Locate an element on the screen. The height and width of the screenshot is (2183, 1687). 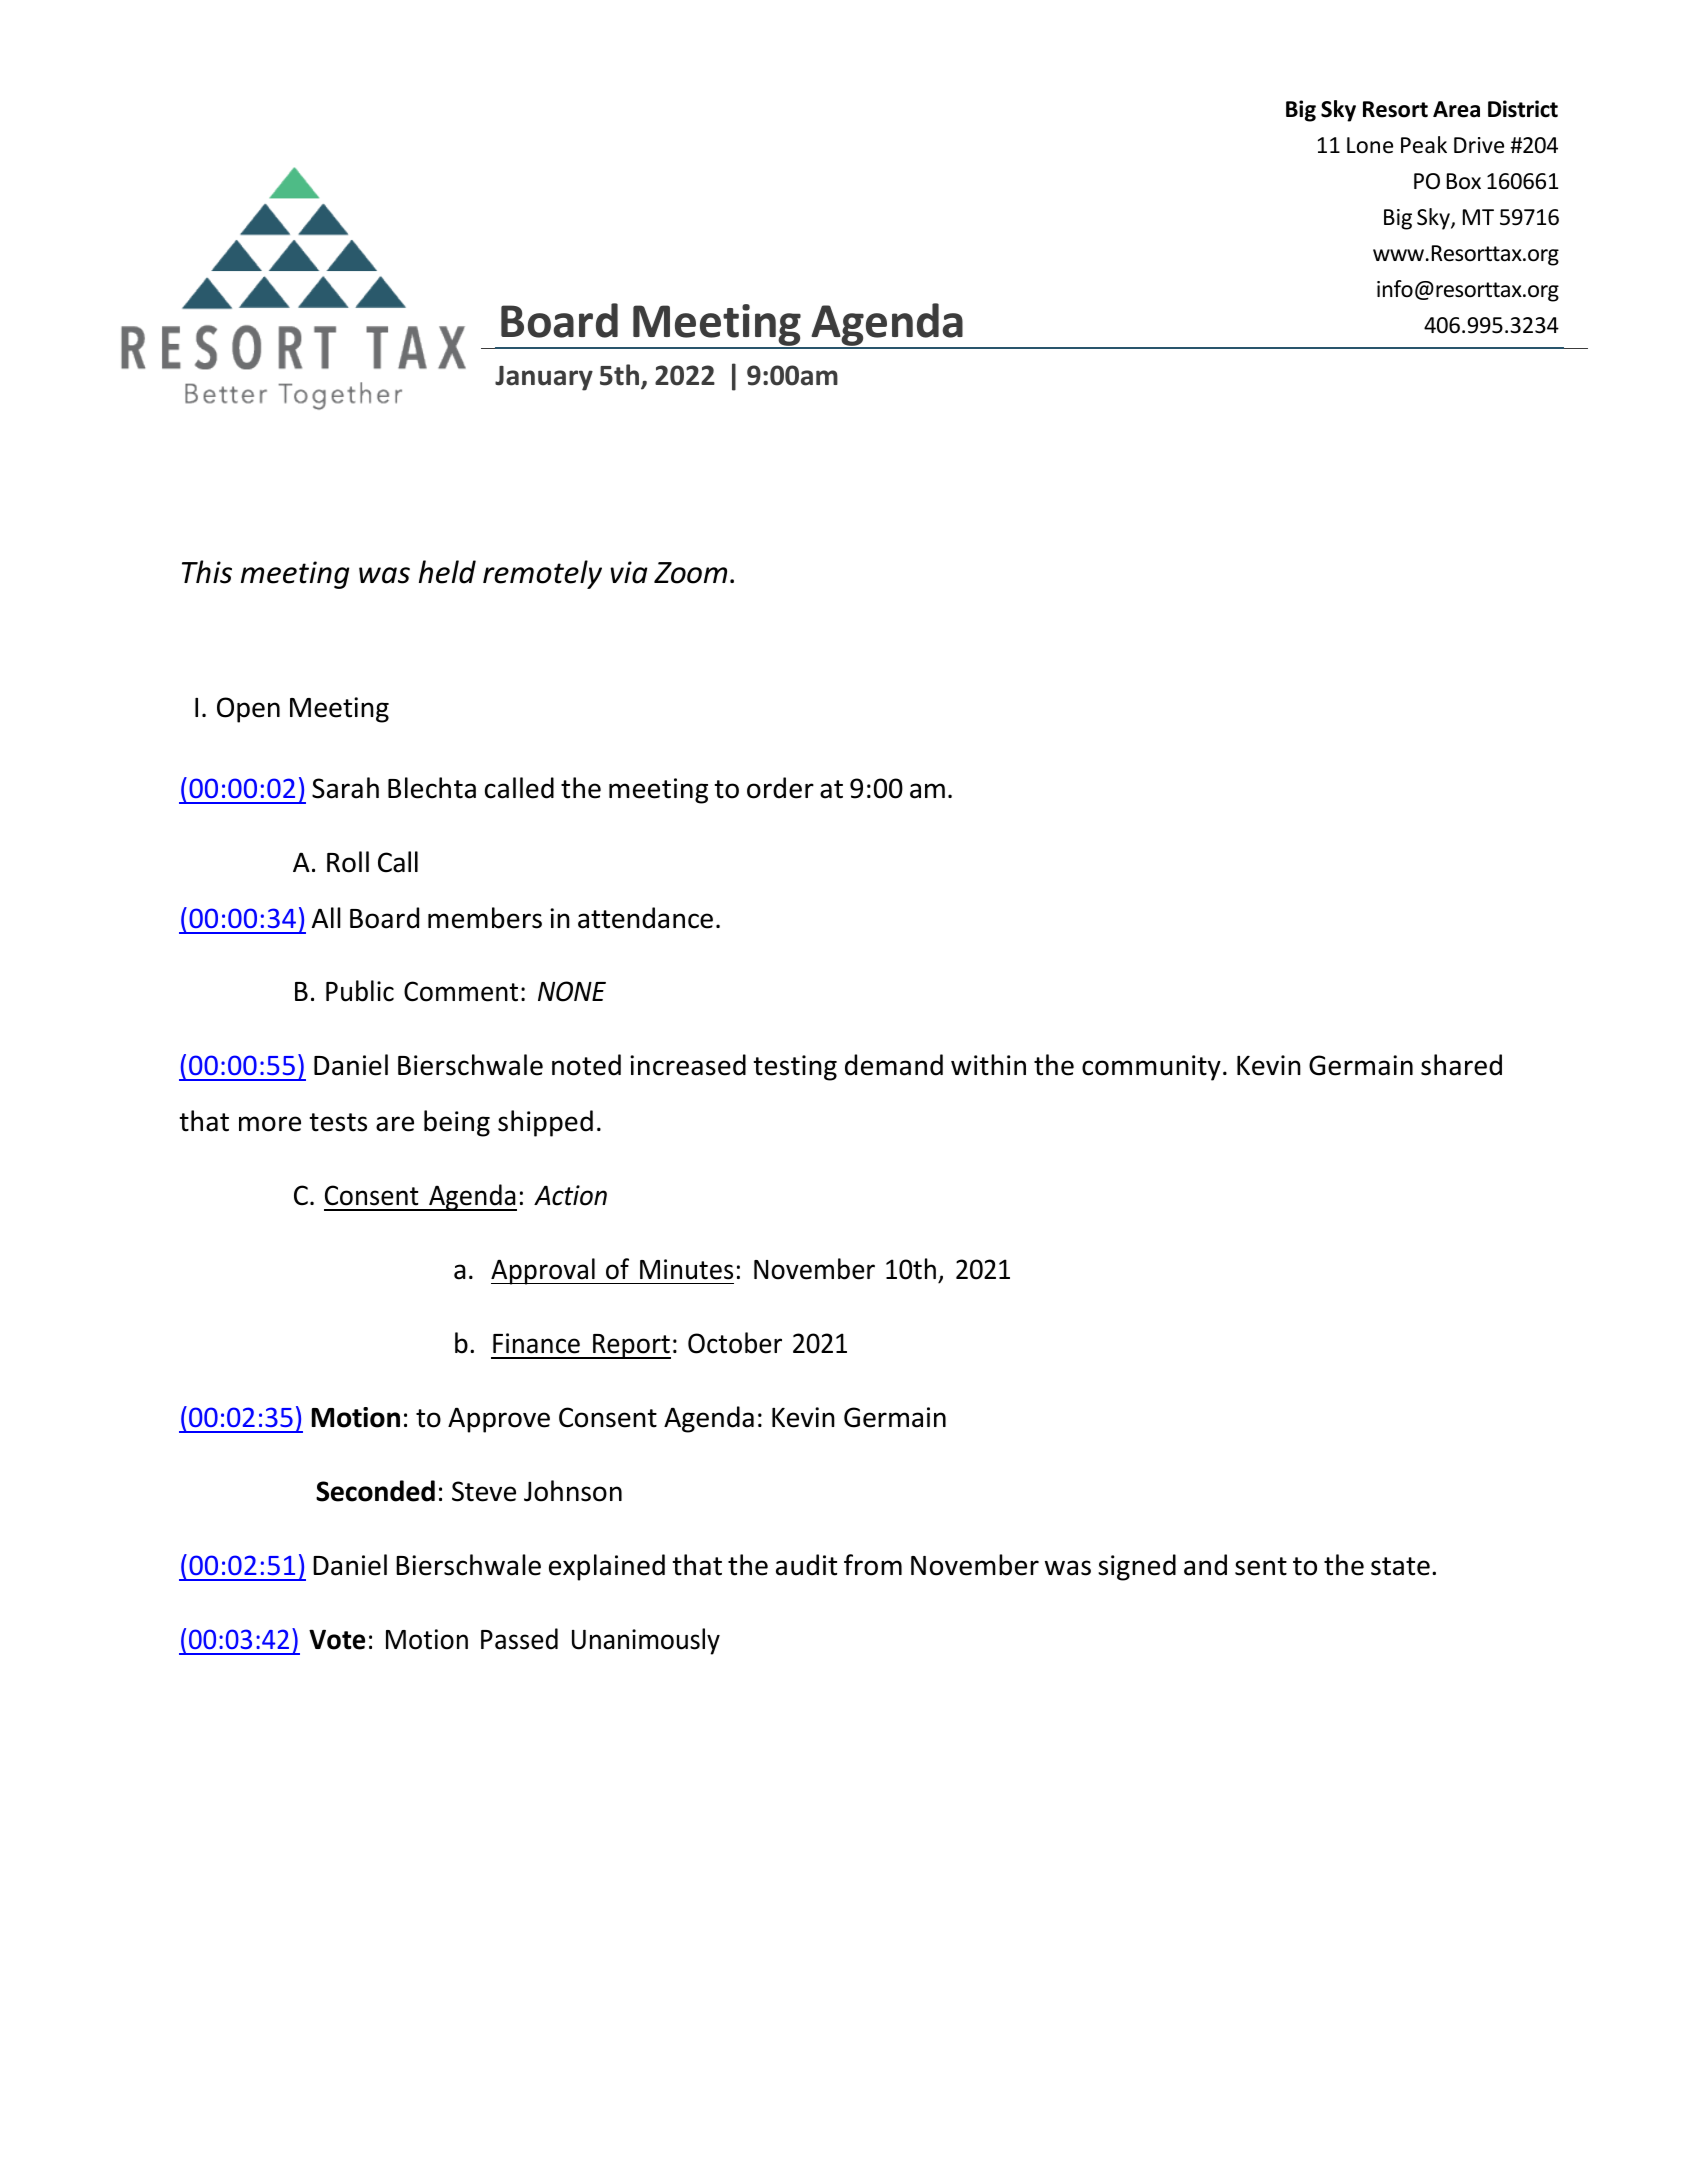
January is located at coordinates (544, 378).
